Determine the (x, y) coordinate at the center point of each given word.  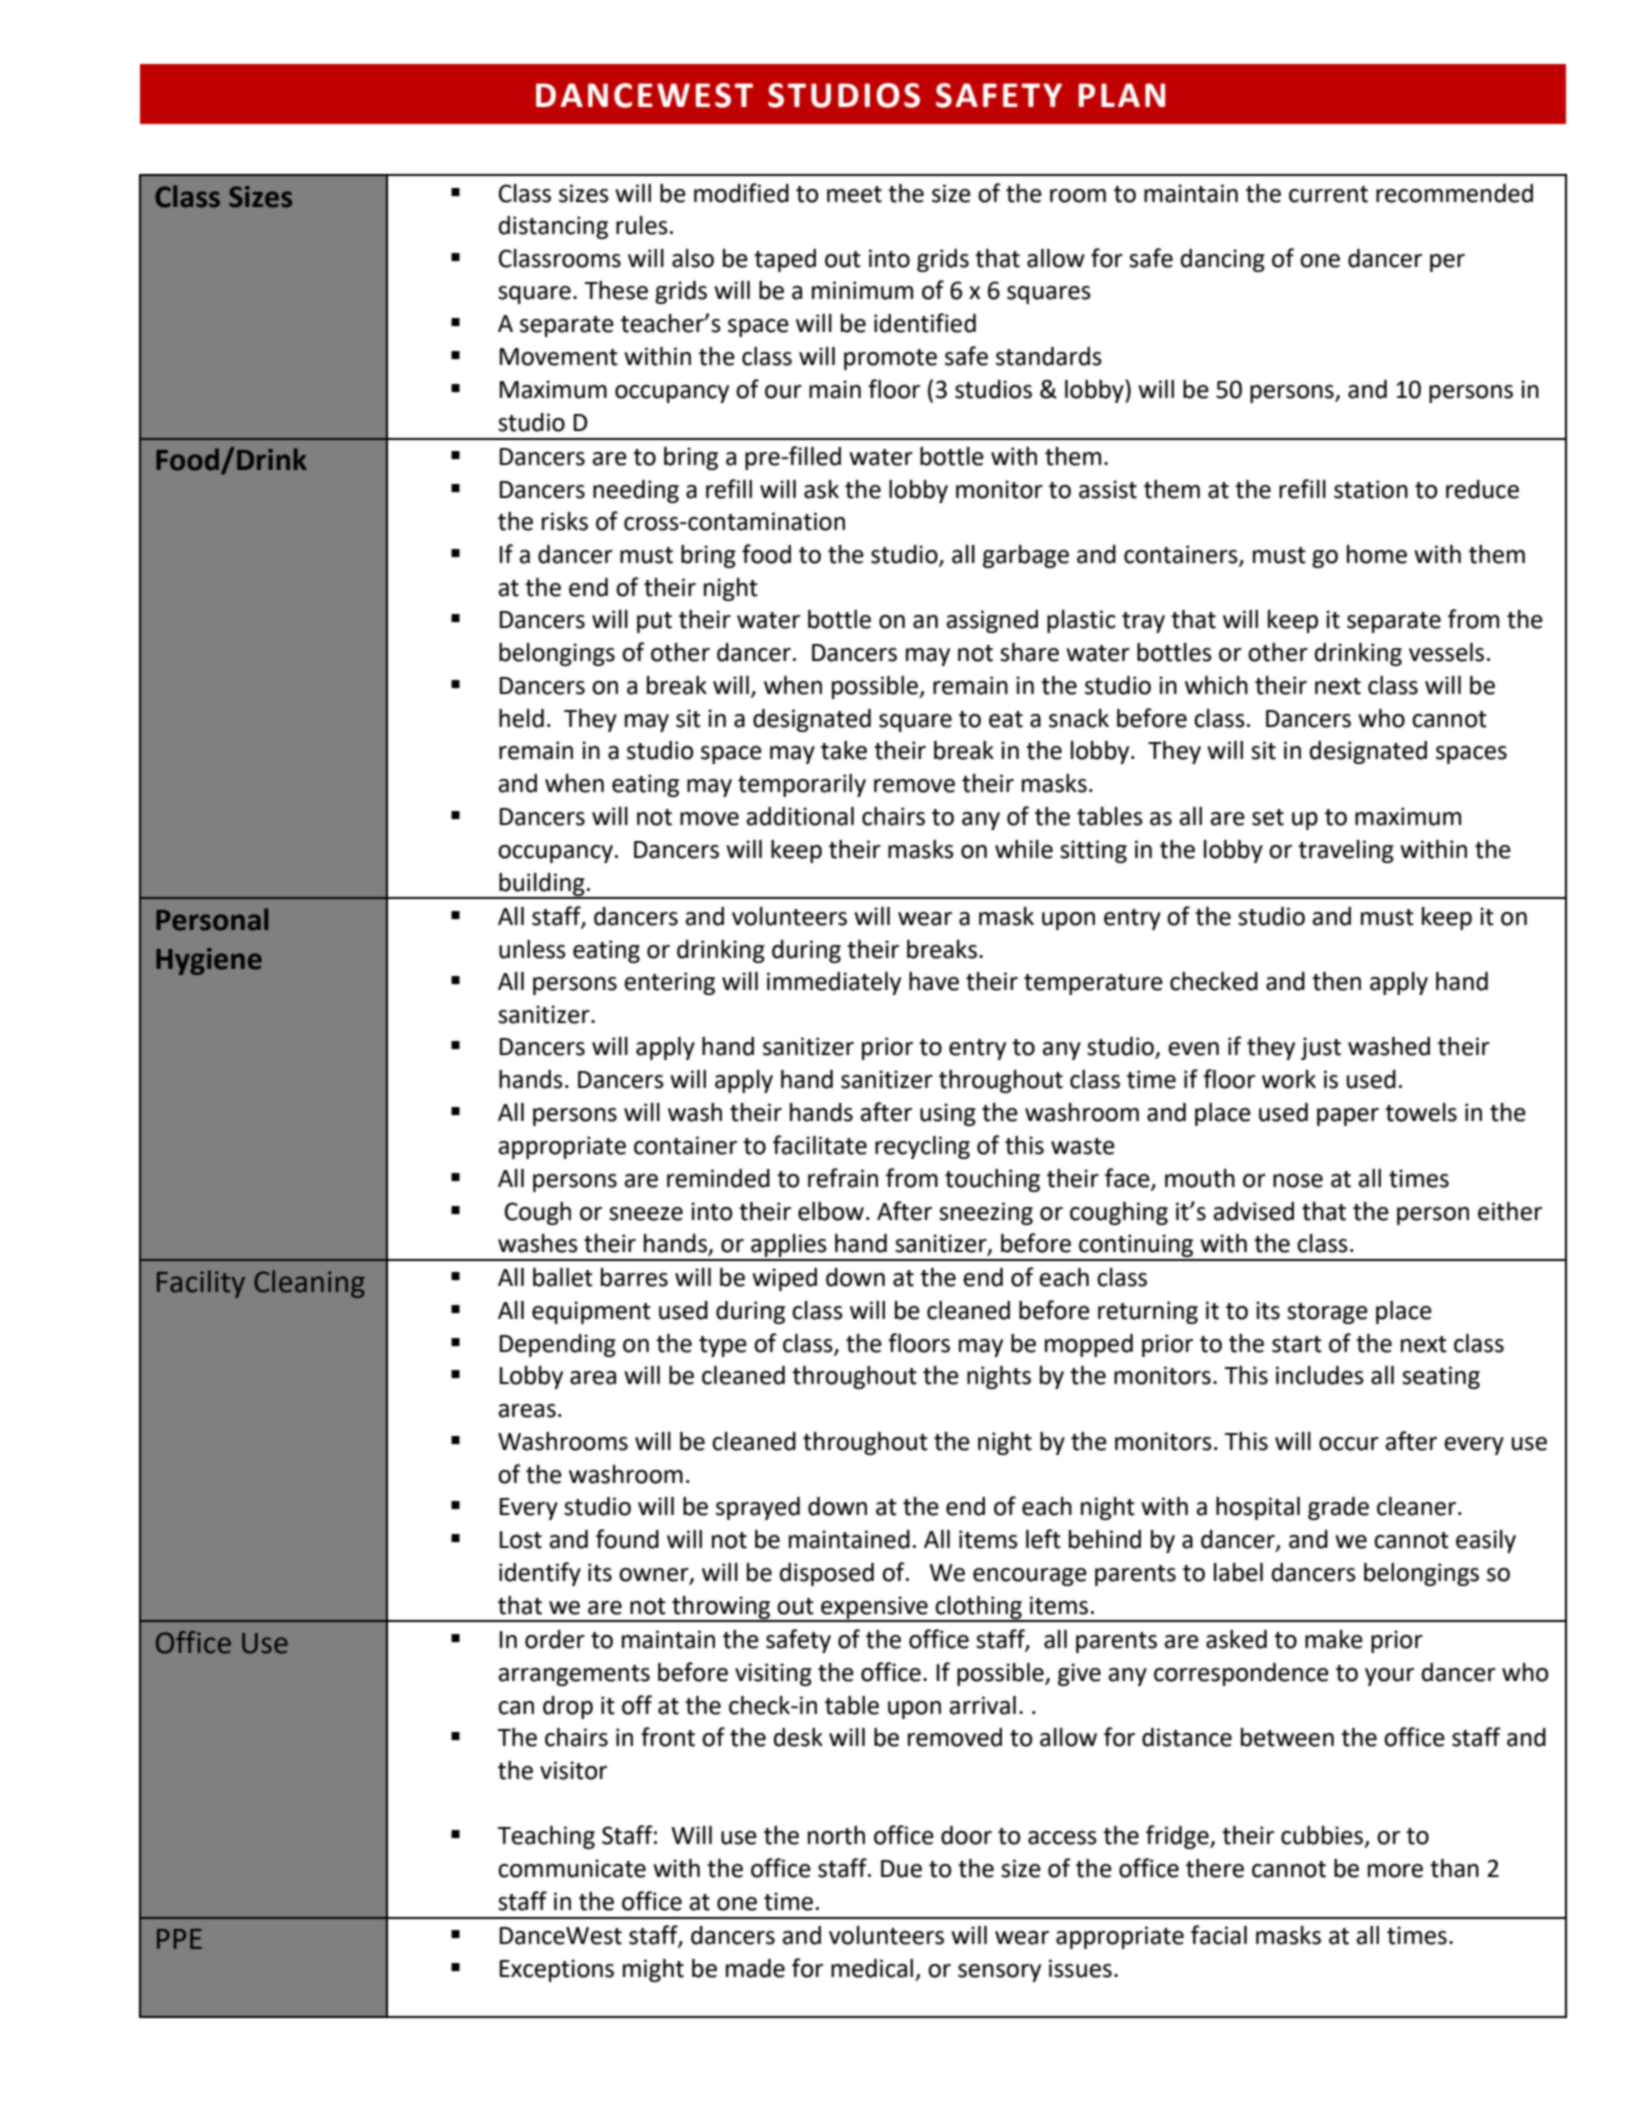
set (1268, 817)
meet (854, 194)
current (1328, 194)
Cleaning (309, 1284)
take (844, 750)
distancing (553, 227)
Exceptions (556, 1970)
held (521, 718)
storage (1327, 1313)
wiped (784, 1279)
